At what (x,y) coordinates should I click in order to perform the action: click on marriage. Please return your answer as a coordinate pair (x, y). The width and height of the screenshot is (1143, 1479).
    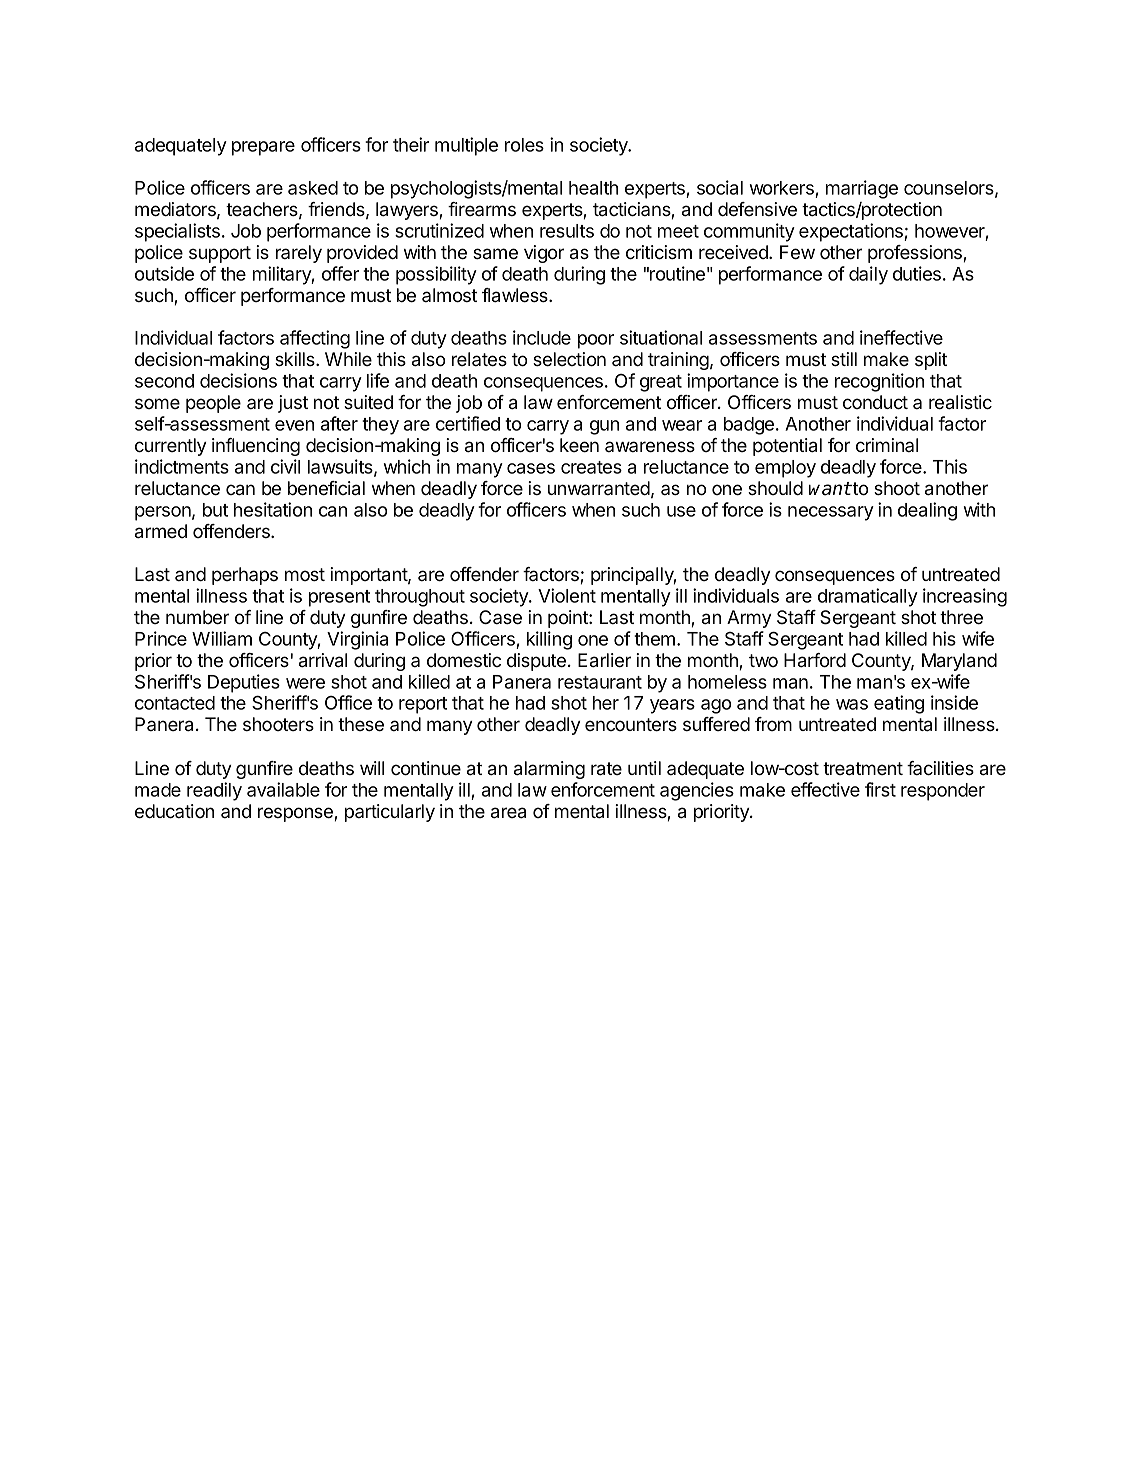
    Looking at the image, I should click on (862, 189).
